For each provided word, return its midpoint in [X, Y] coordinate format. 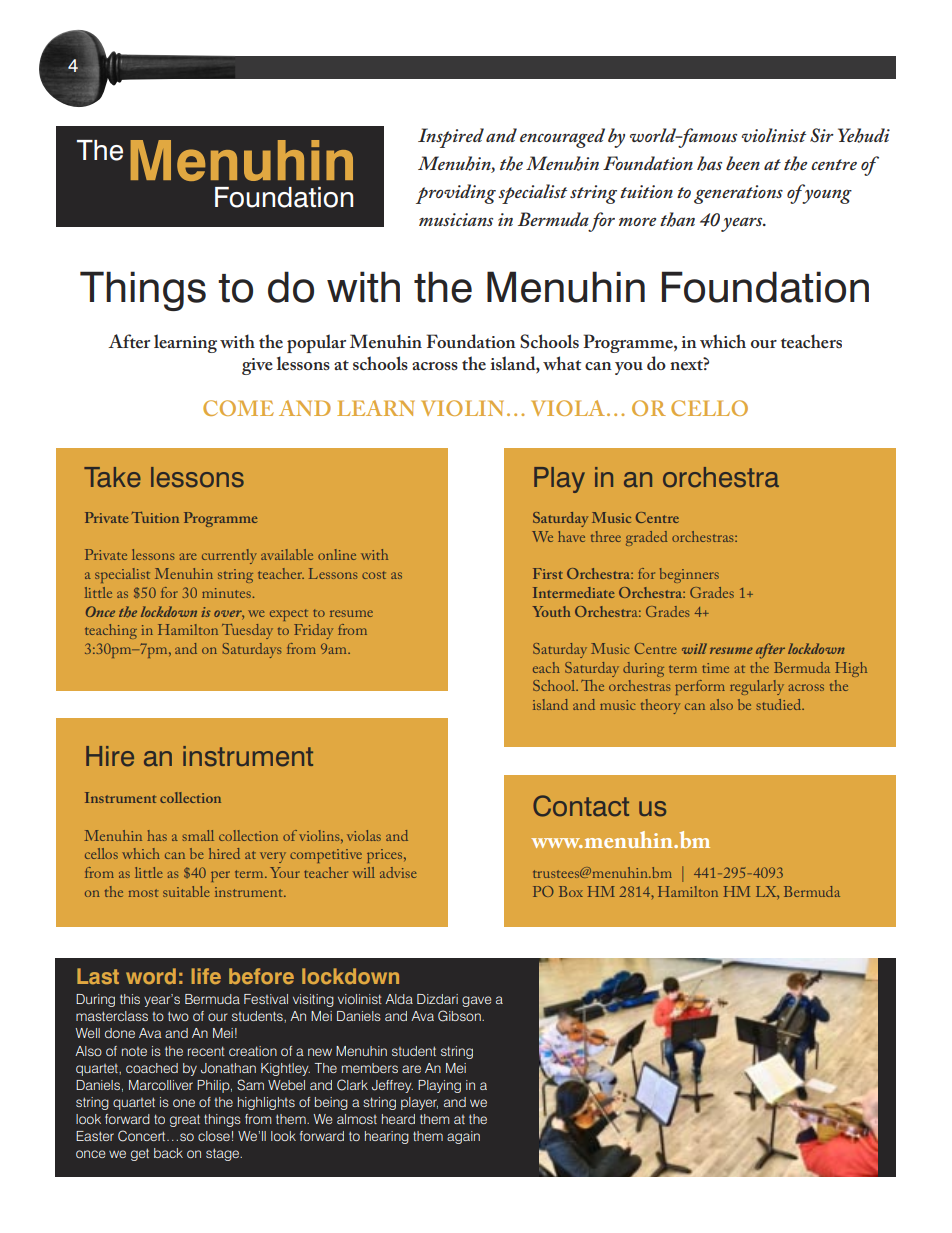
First [548, 573]
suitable [186, 891]
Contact [581, 806]
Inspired [451, 138]
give [257, 366]
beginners [689, 575]
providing [456, 194]
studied [780, 704]
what [562, 363]
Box [571, 891]
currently [229, 556]
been [743, 163]
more [637, 222]
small [198, 835]
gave [477, 1001]
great [185, 1120]
